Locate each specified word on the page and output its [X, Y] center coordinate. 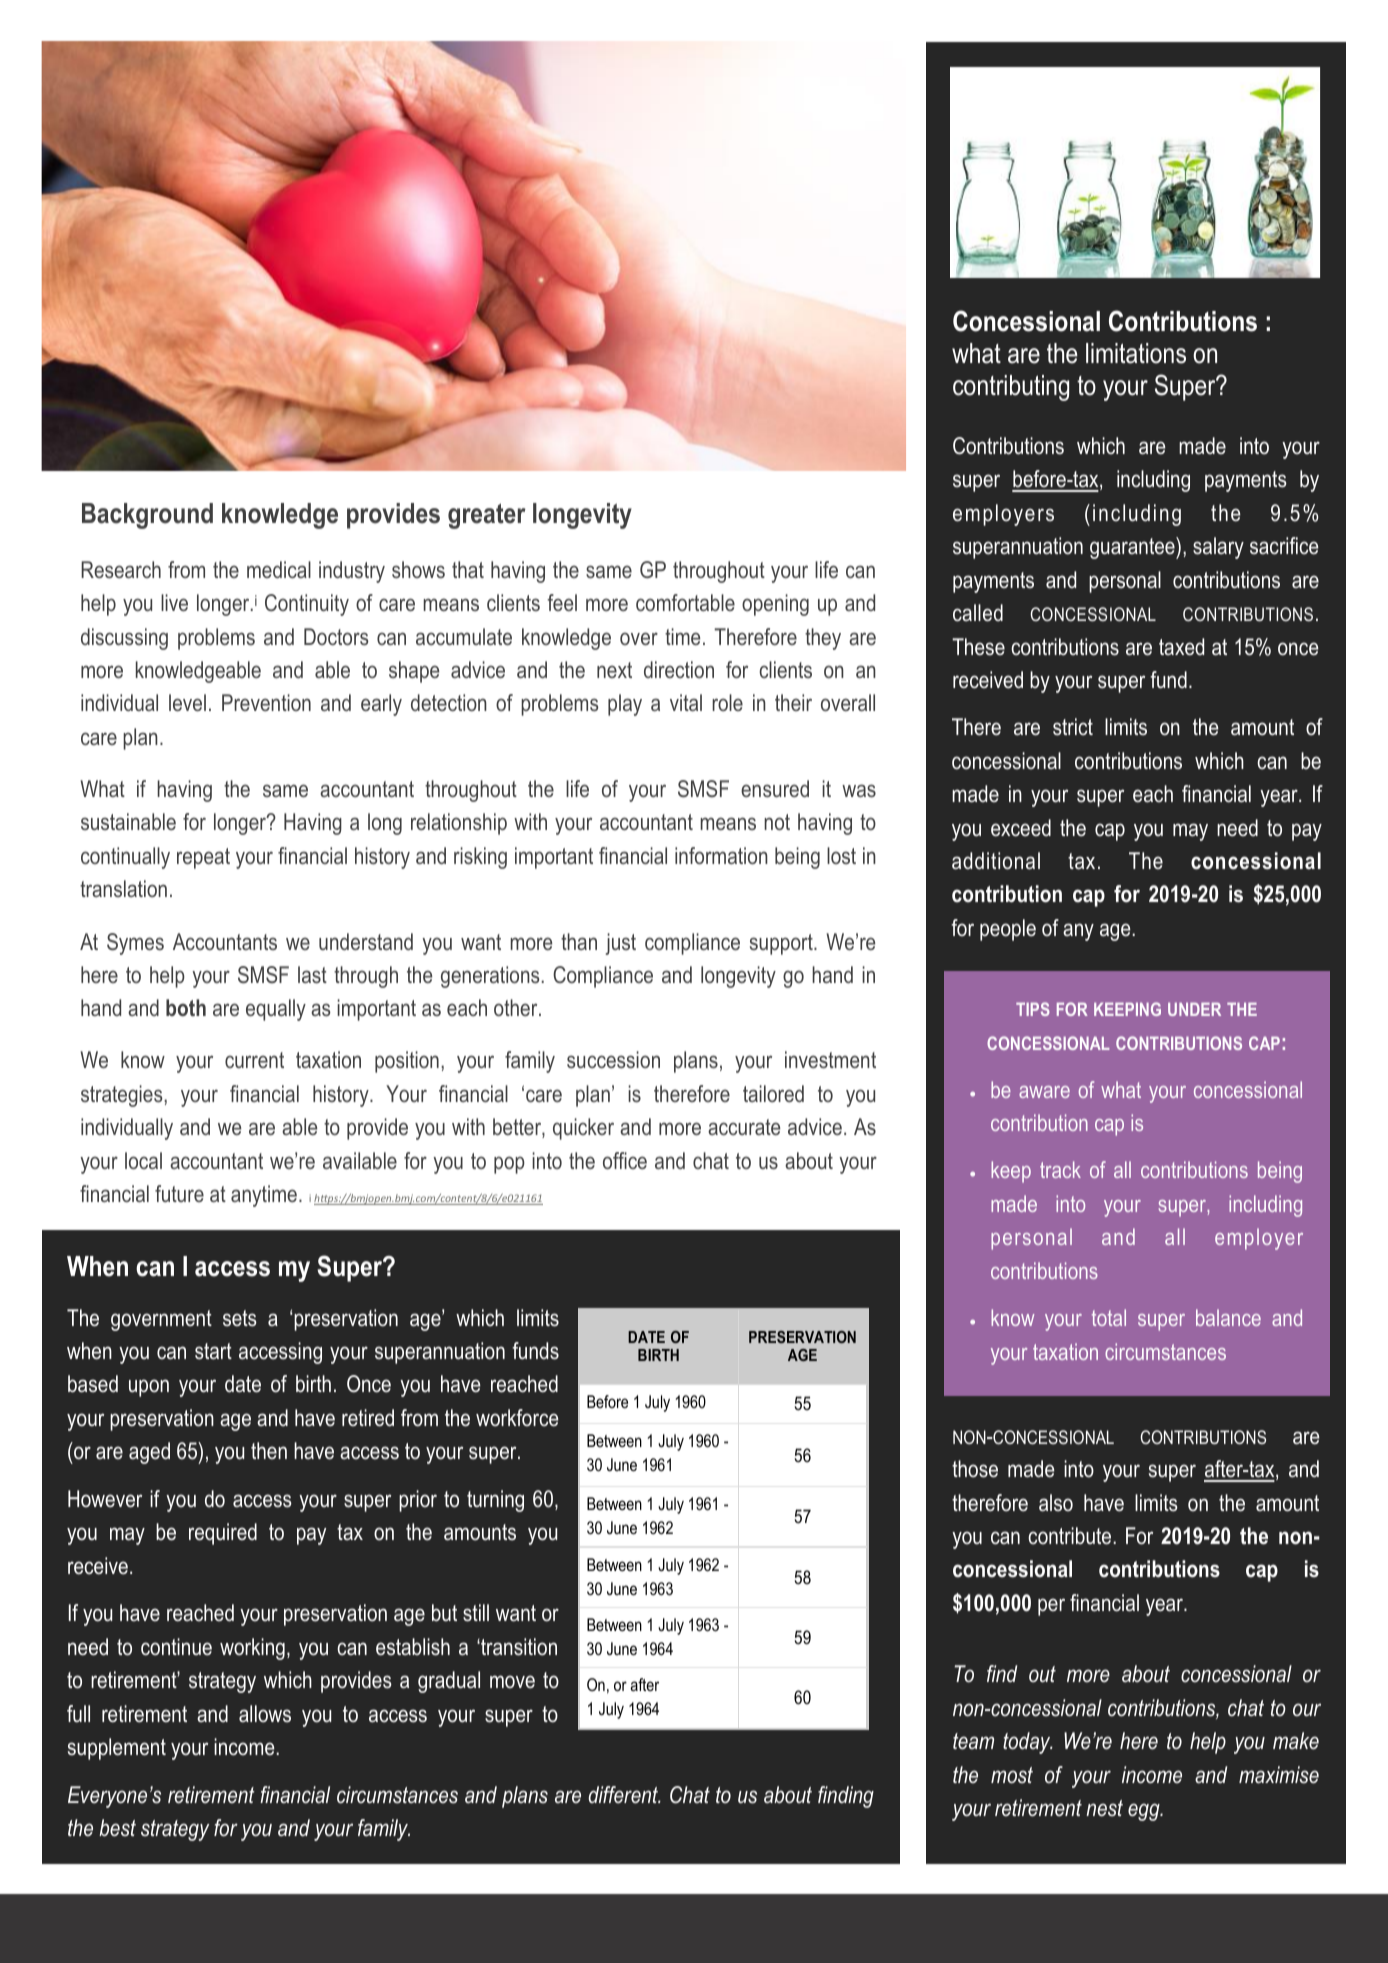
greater [487, 516]
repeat [203, 858]
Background [147, 516]
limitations [1136, 353]
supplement [117, 1749]
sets [240, 1318]
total [1109, 1317]
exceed [1021, 828]
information [721, 855]
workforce [517, 1418]
